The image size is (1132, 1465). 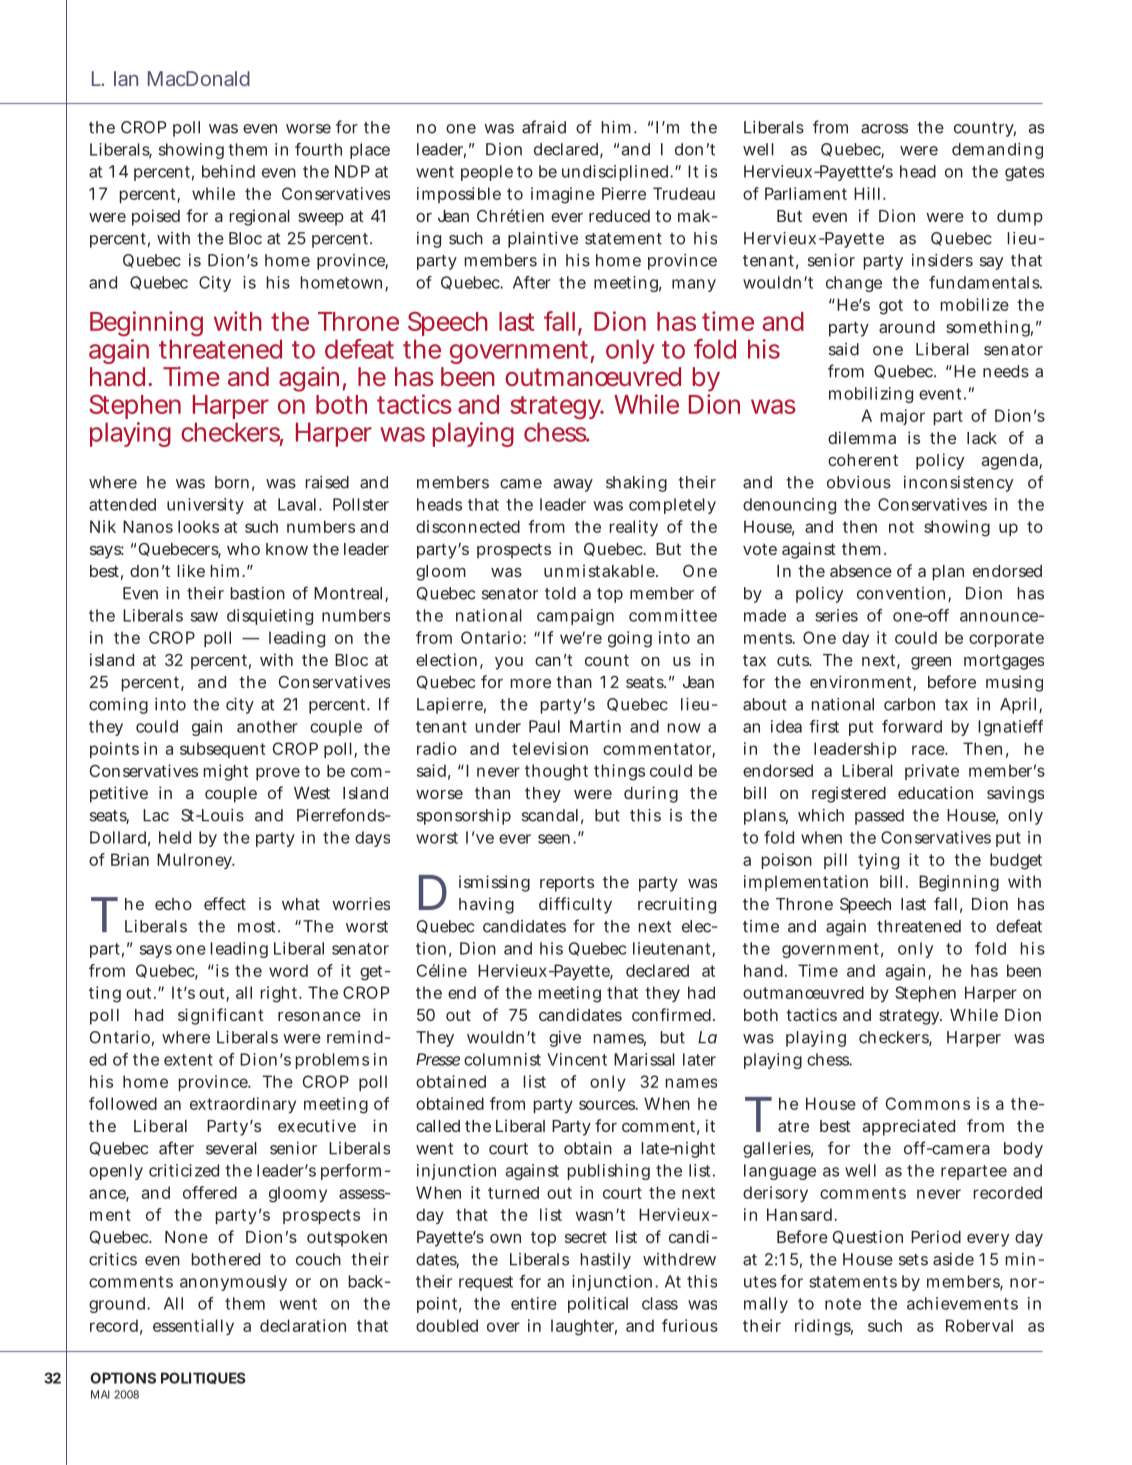 What do you see at coordinates (534, 1303) in the screenshot?
I see `entire` at bounding box center [534, 1303].
